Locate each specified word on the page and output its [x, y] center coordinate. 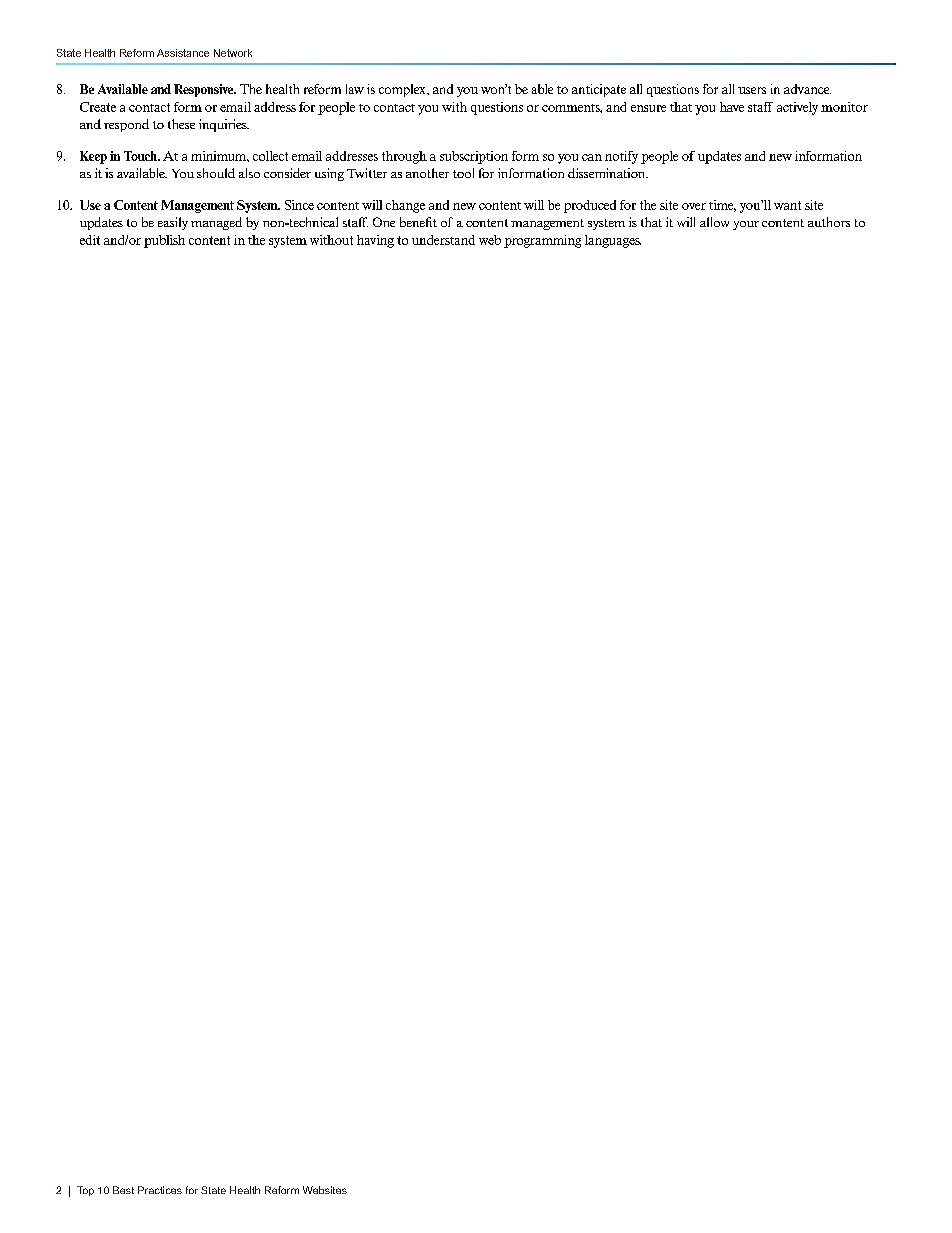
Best [123, 1190]
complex [403, 90]
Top [85, 1191]
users [752, 90]
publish [164, 241]
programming [542, 241]
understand [443, 240]
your [746, 225]
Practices [160, 1190]
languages [613, 241]
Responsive [205, 90]
